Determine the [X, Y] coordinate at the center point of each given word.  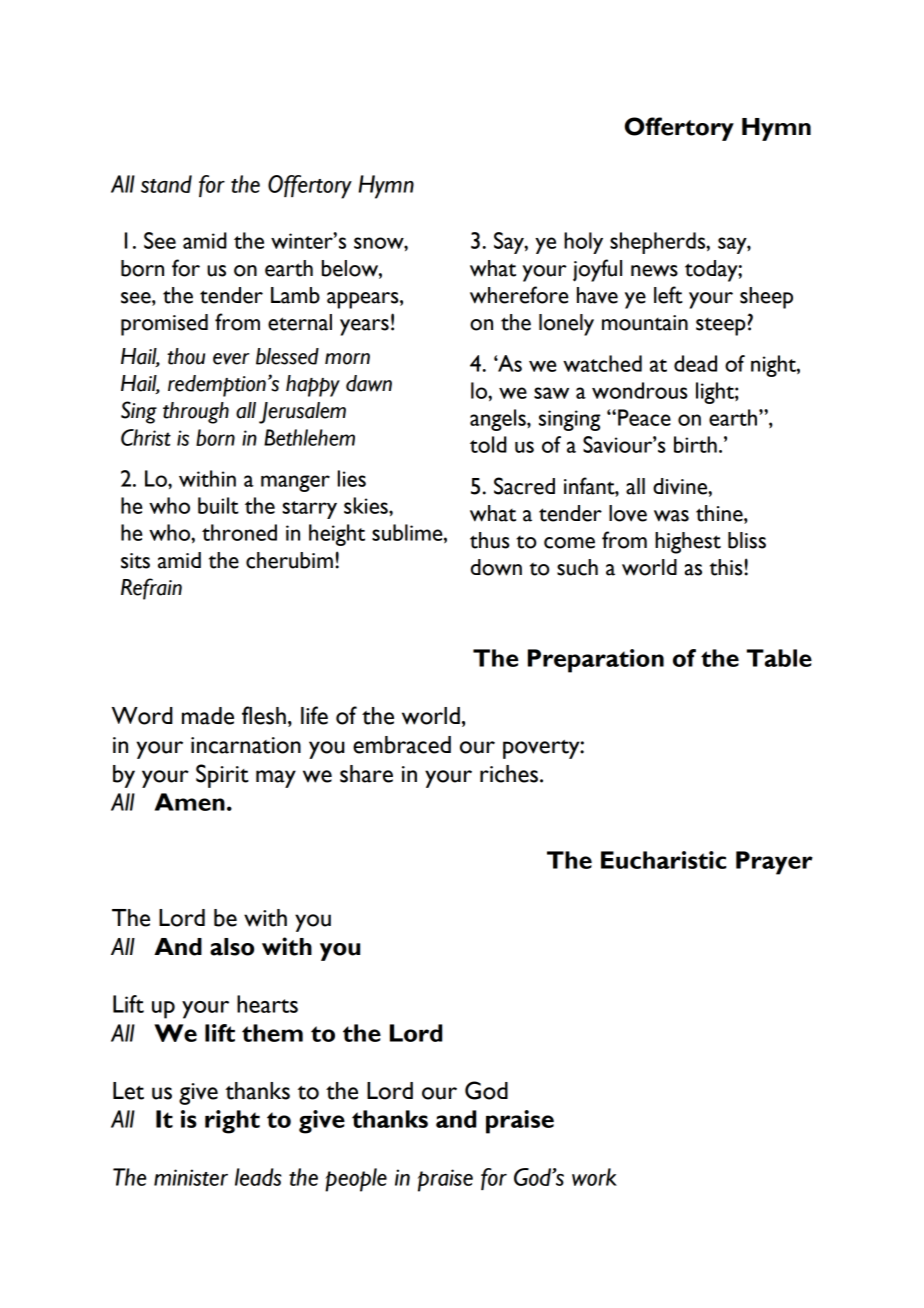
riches [509, 774]
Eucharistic [663, 860]
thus [490, 540]
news [654, 271]
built [218, 505]
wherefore [519, 295]
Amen [190, 802]
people [356, 1180]
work [594, 1177]
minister [191, 1177]
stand [166, 184]
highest [688, 543]
